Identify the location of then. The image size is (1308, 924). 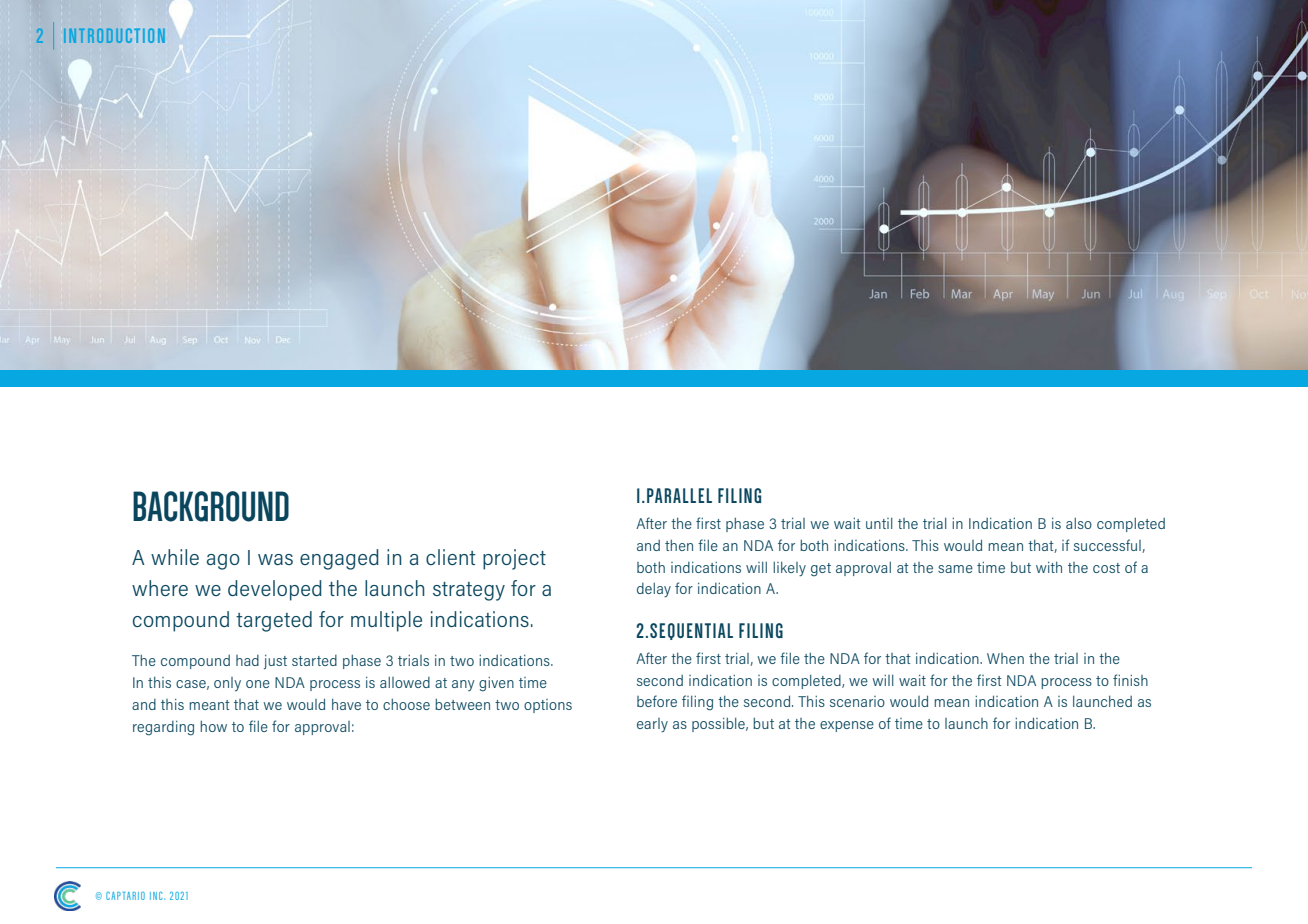
(679, 545).
